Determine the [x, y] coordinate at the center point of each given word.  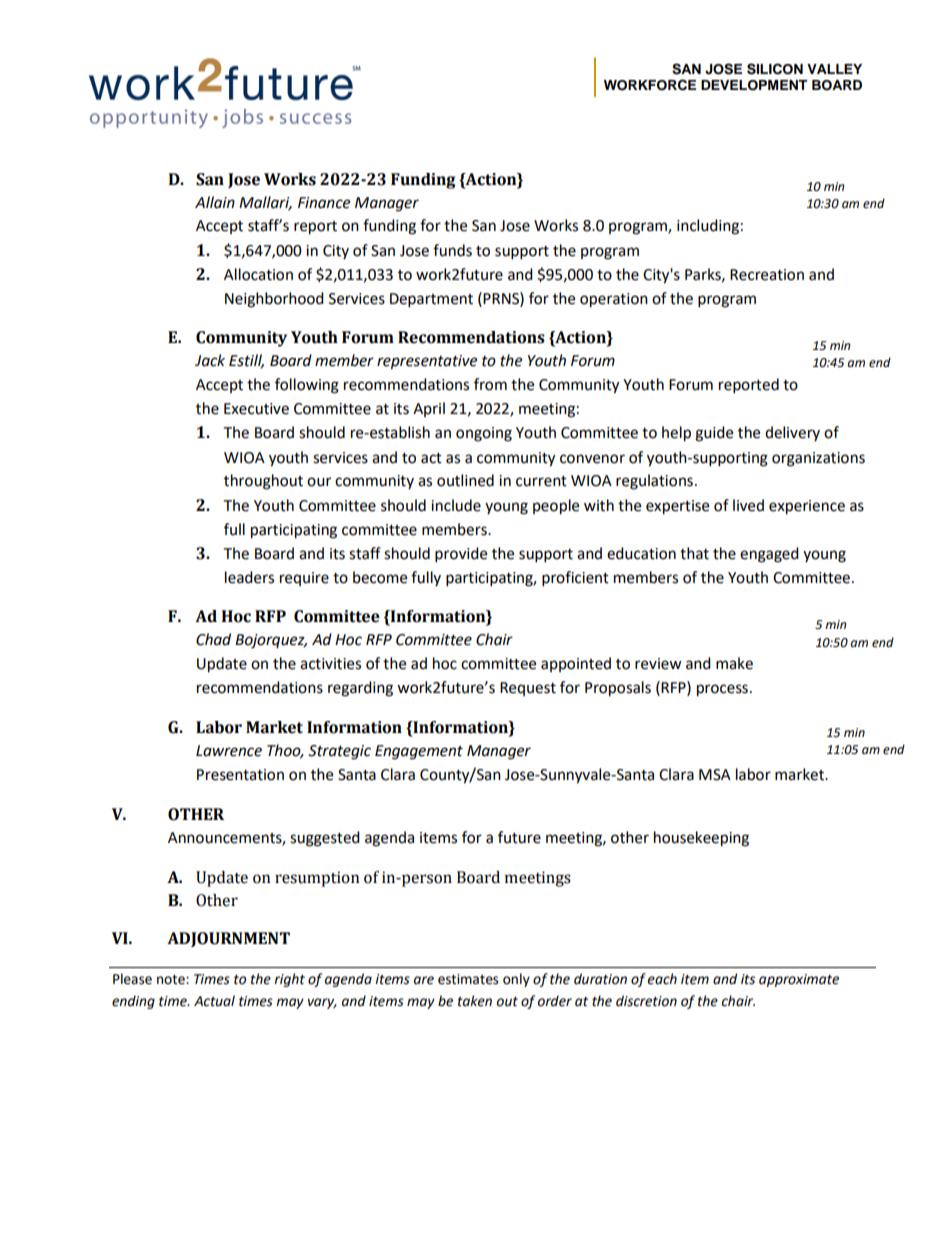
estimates [468, 979]
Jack [210, 360]
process [722, 690]
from [490, 384]
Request [528, 689]
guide [714, 434]
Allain [215, 202]
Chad [213, 639]
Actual [214, 1001]
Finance [324, 203]
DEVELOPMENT [754, 85]
